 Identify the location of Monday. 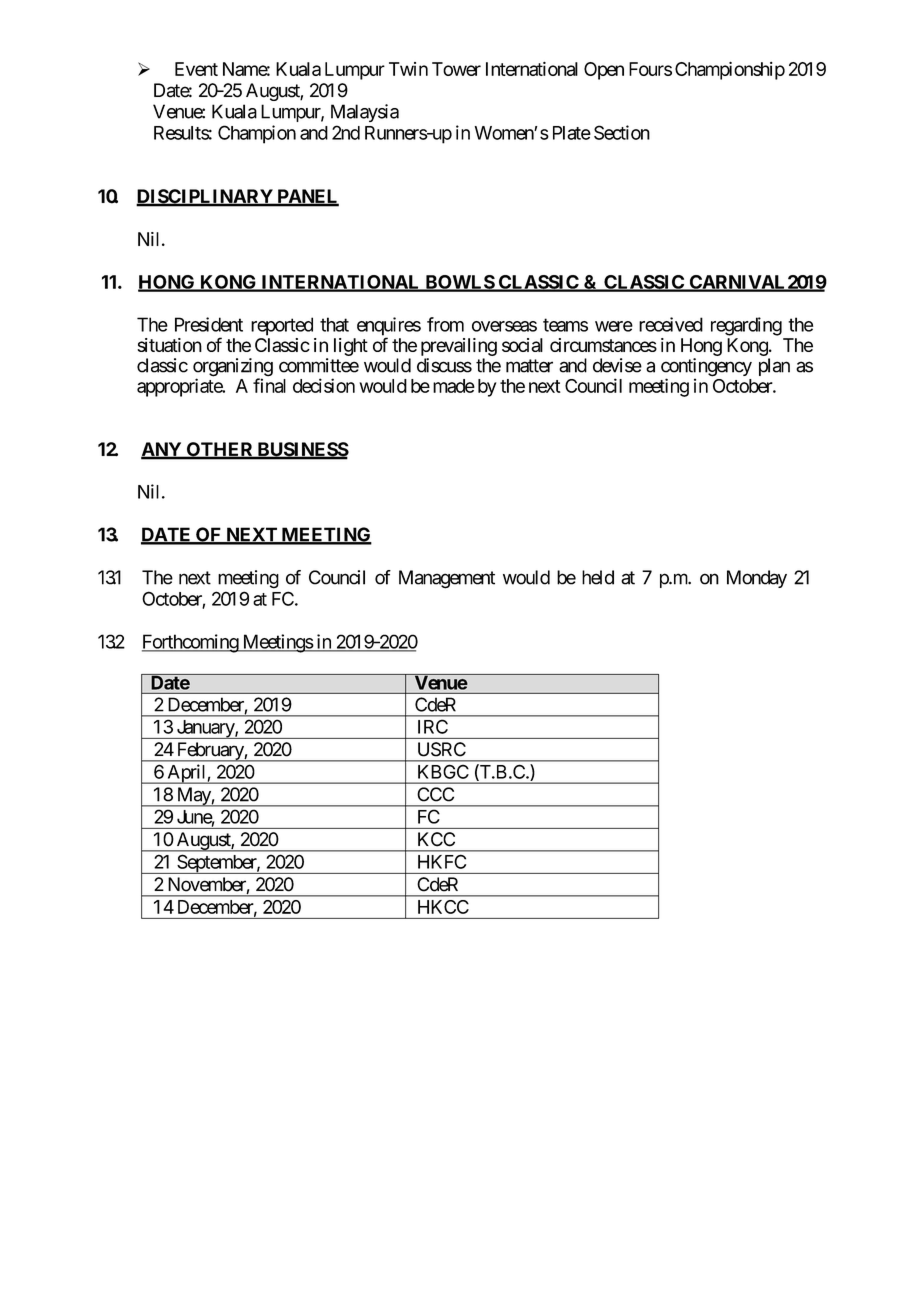
(757, 579).
